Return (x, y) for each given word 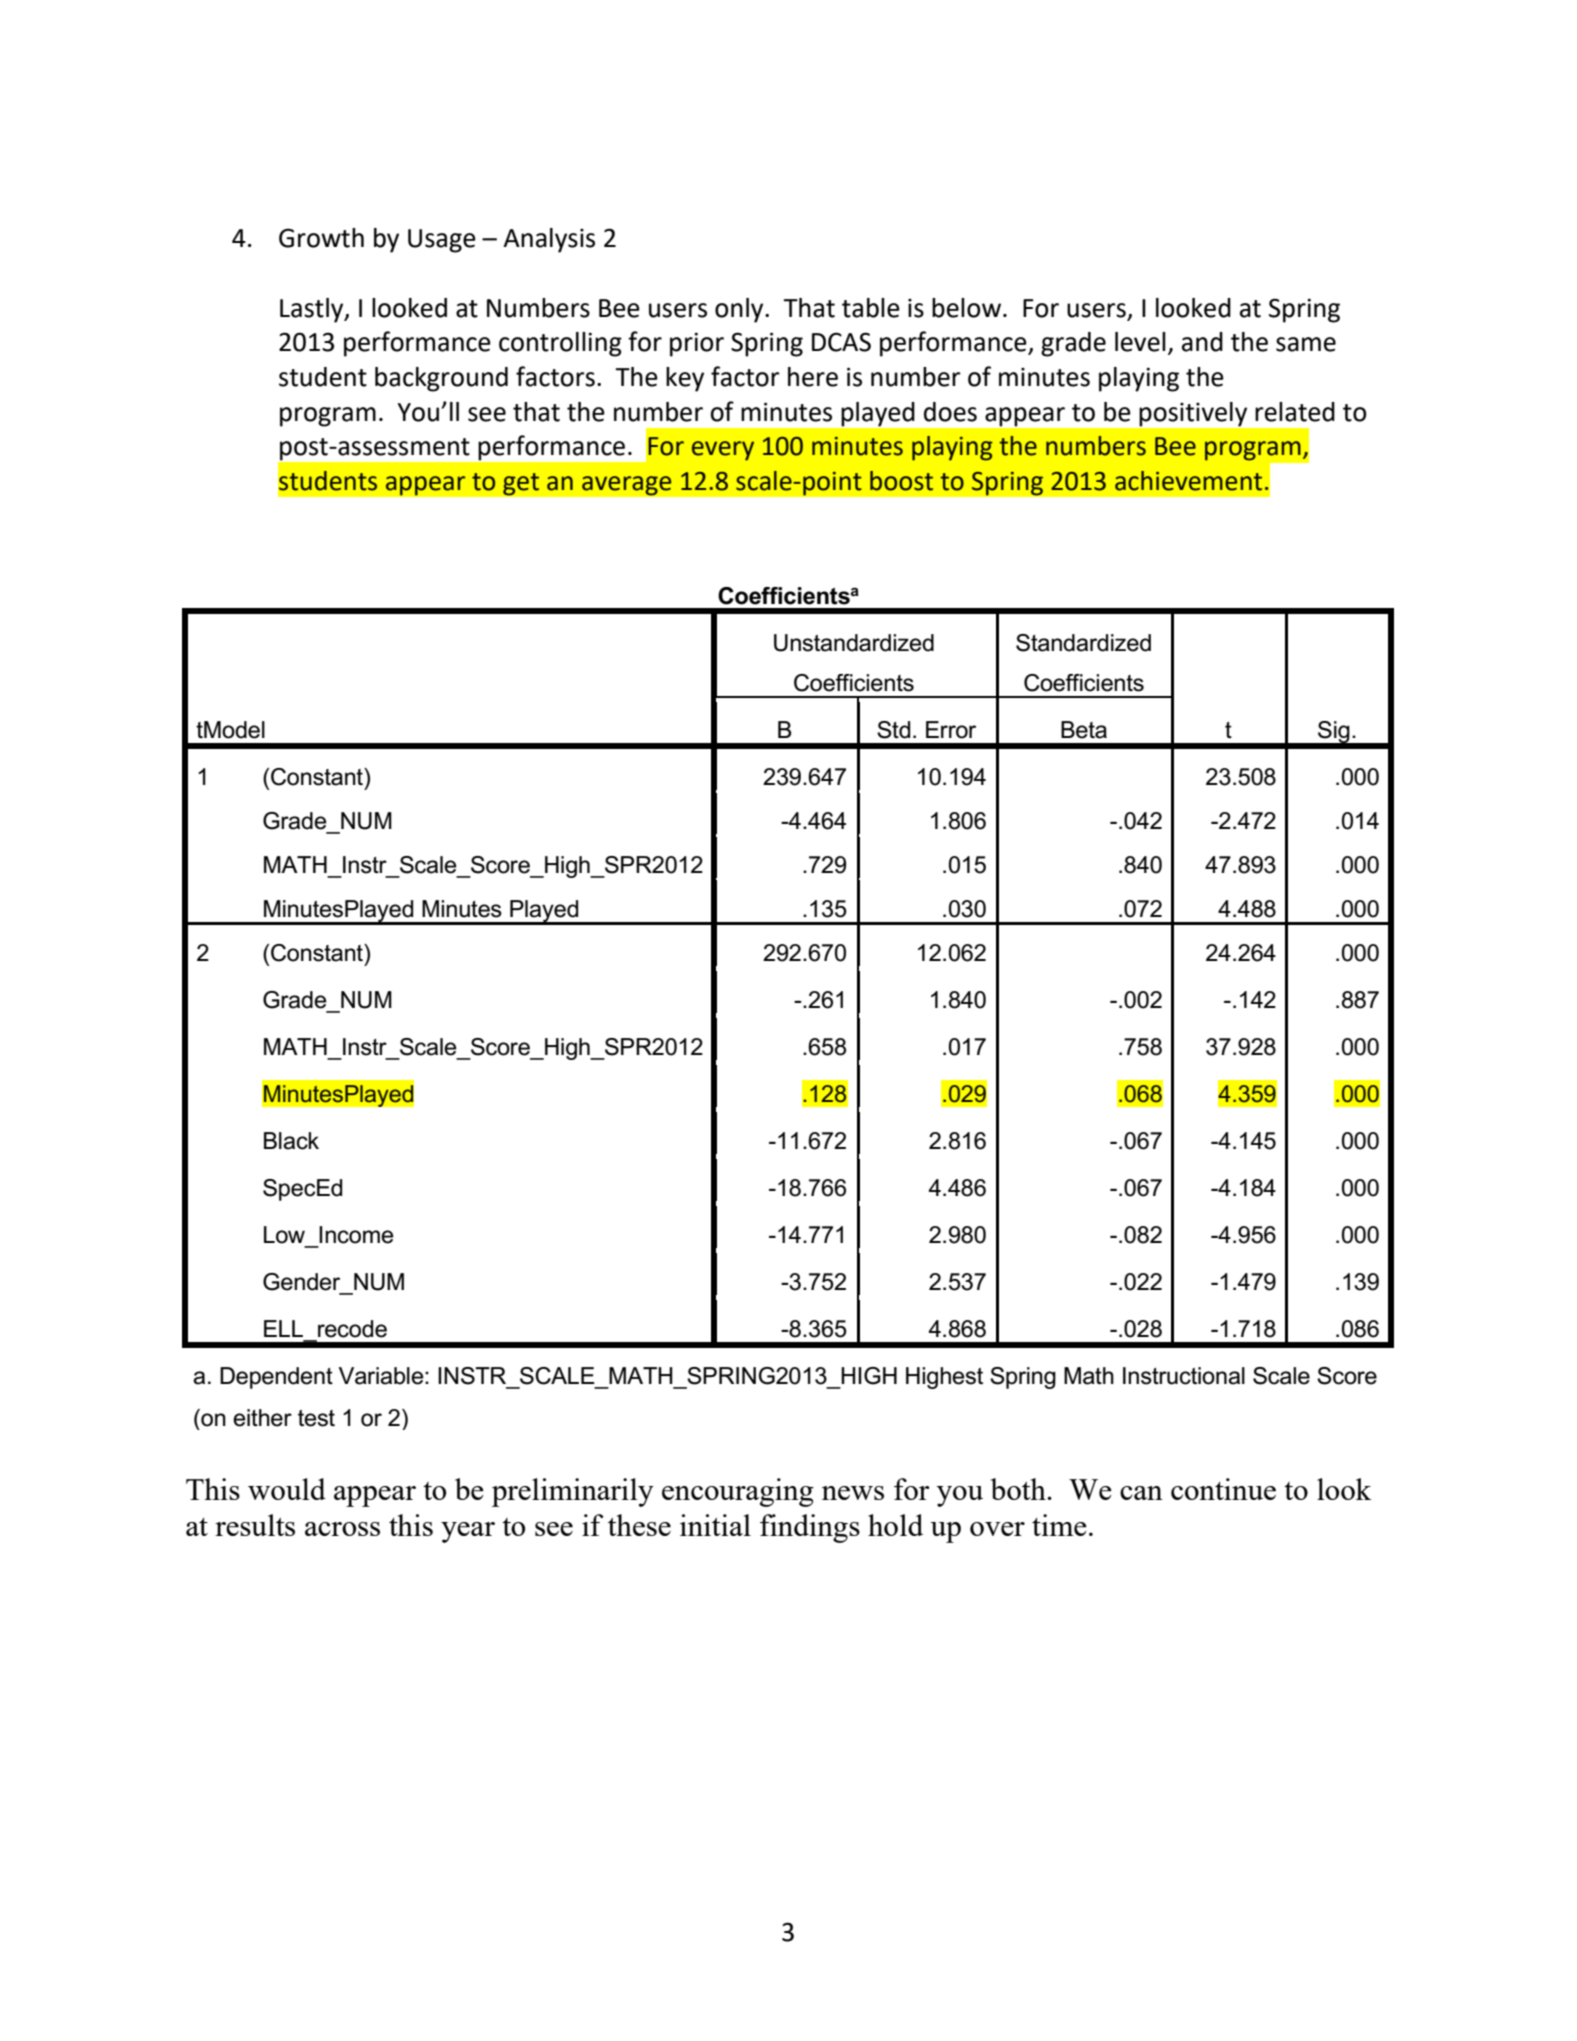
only (740, 310)
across (342, 1529)
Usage (442, 241)
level (1140, 342)
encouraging (738, 1492)
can (1141, 1493)
